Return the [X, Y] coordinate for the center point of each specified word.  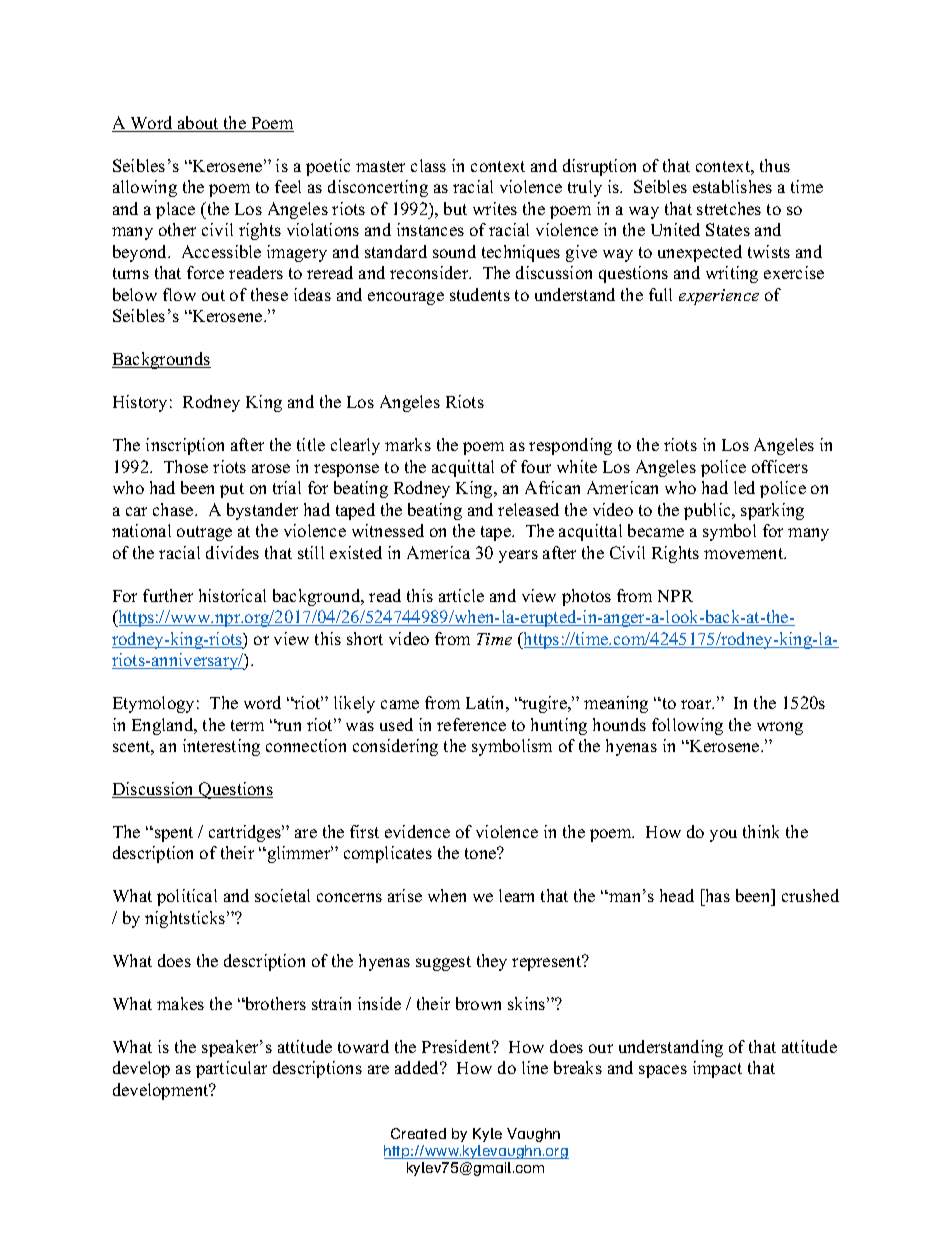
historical [232, 595]
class [428, 165]
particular [231, 1069]
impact [717, 1069]
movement [745, 553]
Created [418, 1133]
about [198, 124]
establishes [732, 186]
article [461, 595]
